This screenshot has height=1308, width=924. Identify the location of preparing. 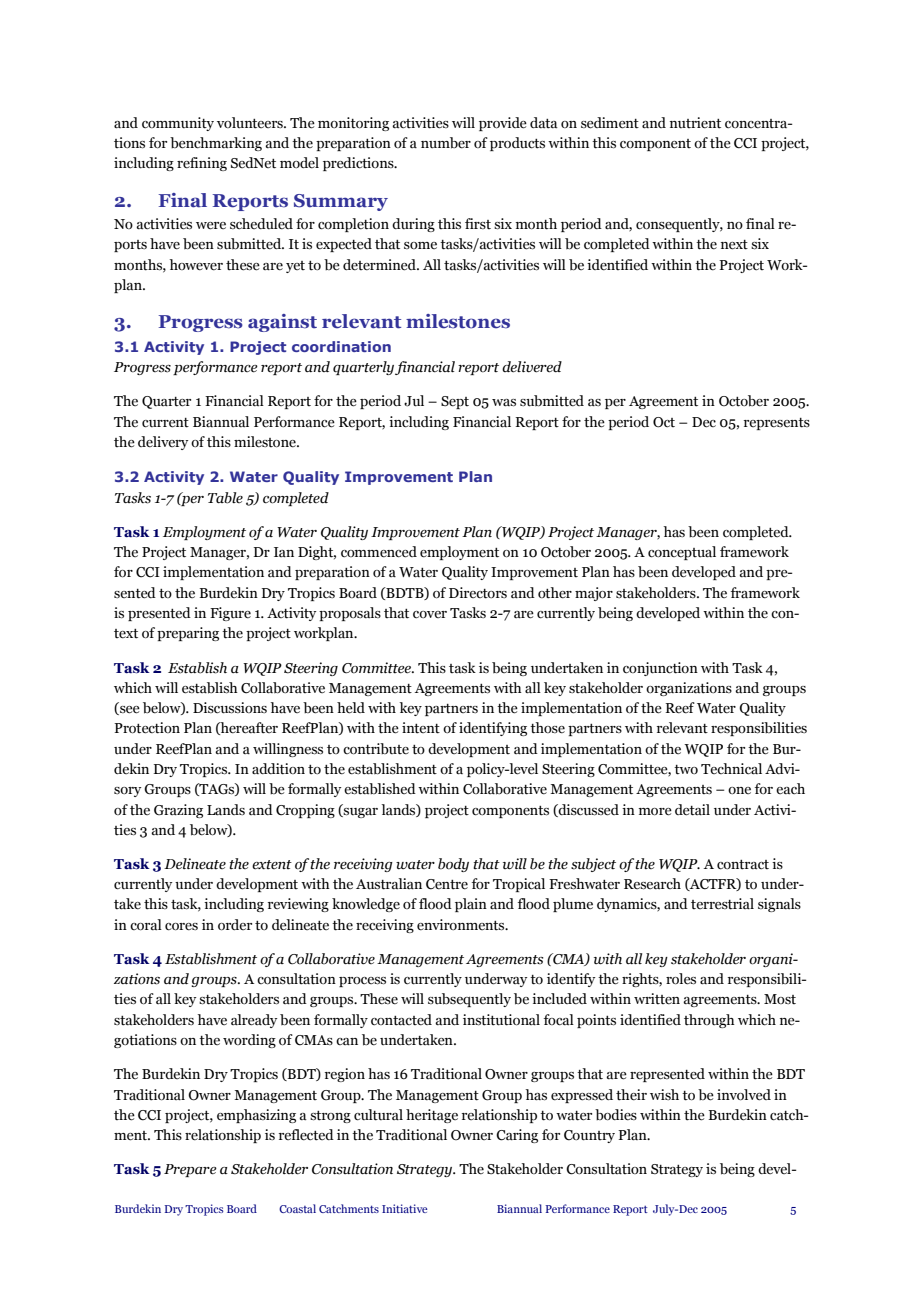
(188, 634).
